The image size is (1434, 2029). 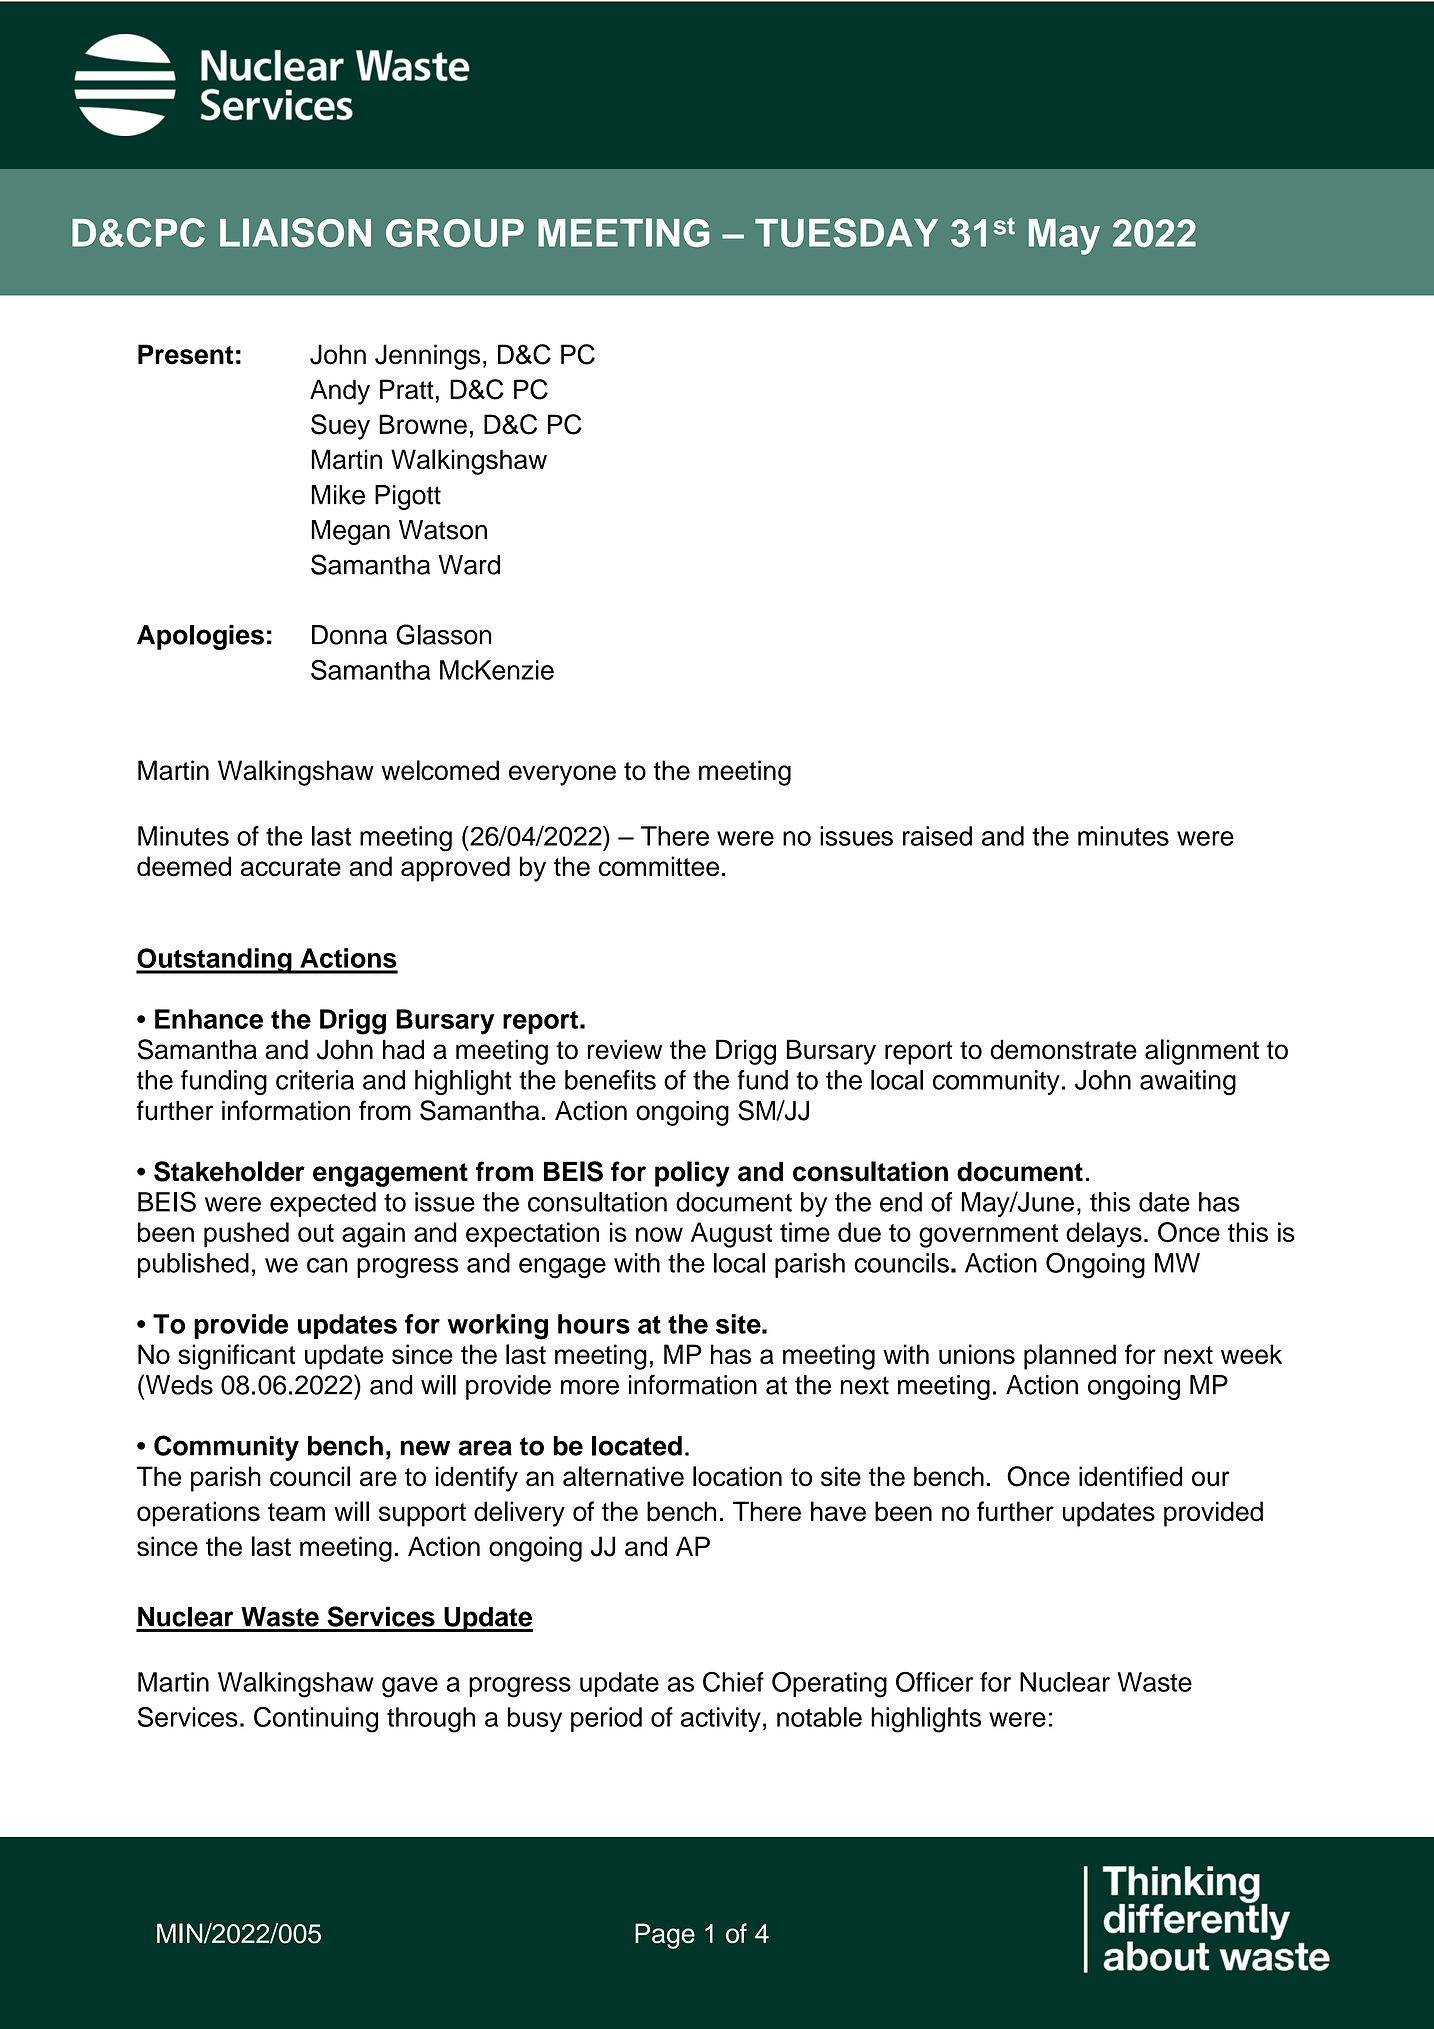 I want to click on Donna, so click(x=349, y=635).
